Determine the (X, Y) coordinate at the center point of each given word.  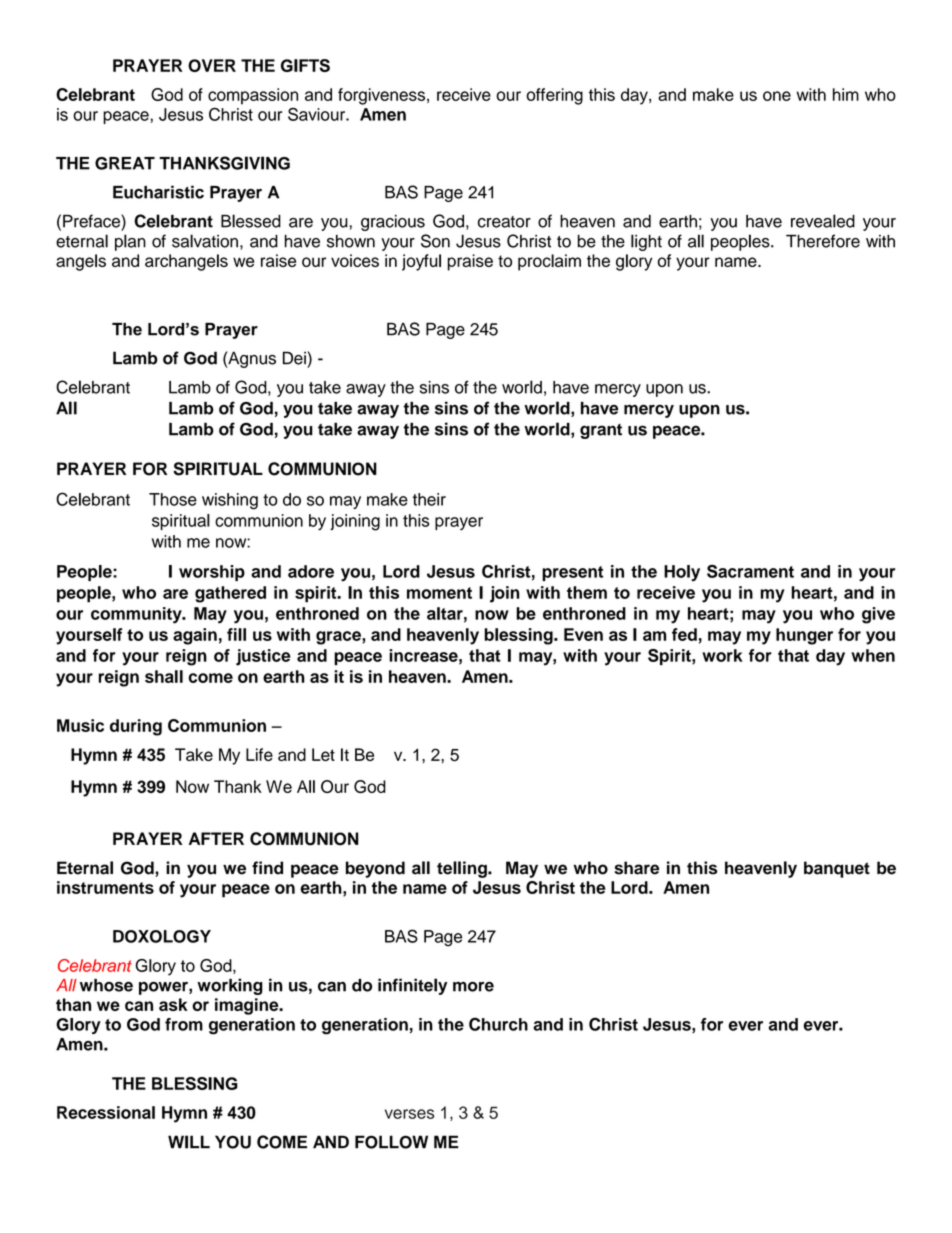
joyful (421, 262)
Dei (295, 358)
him (846, 94)
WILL (189, 1142)
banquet (837, 869)
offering (555, 96)
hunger (804, 636)
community (137, 615)
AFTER (216, 838)
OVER (212, 65)
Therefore (823, 241)
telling (463, 869)
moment (439, 593)
